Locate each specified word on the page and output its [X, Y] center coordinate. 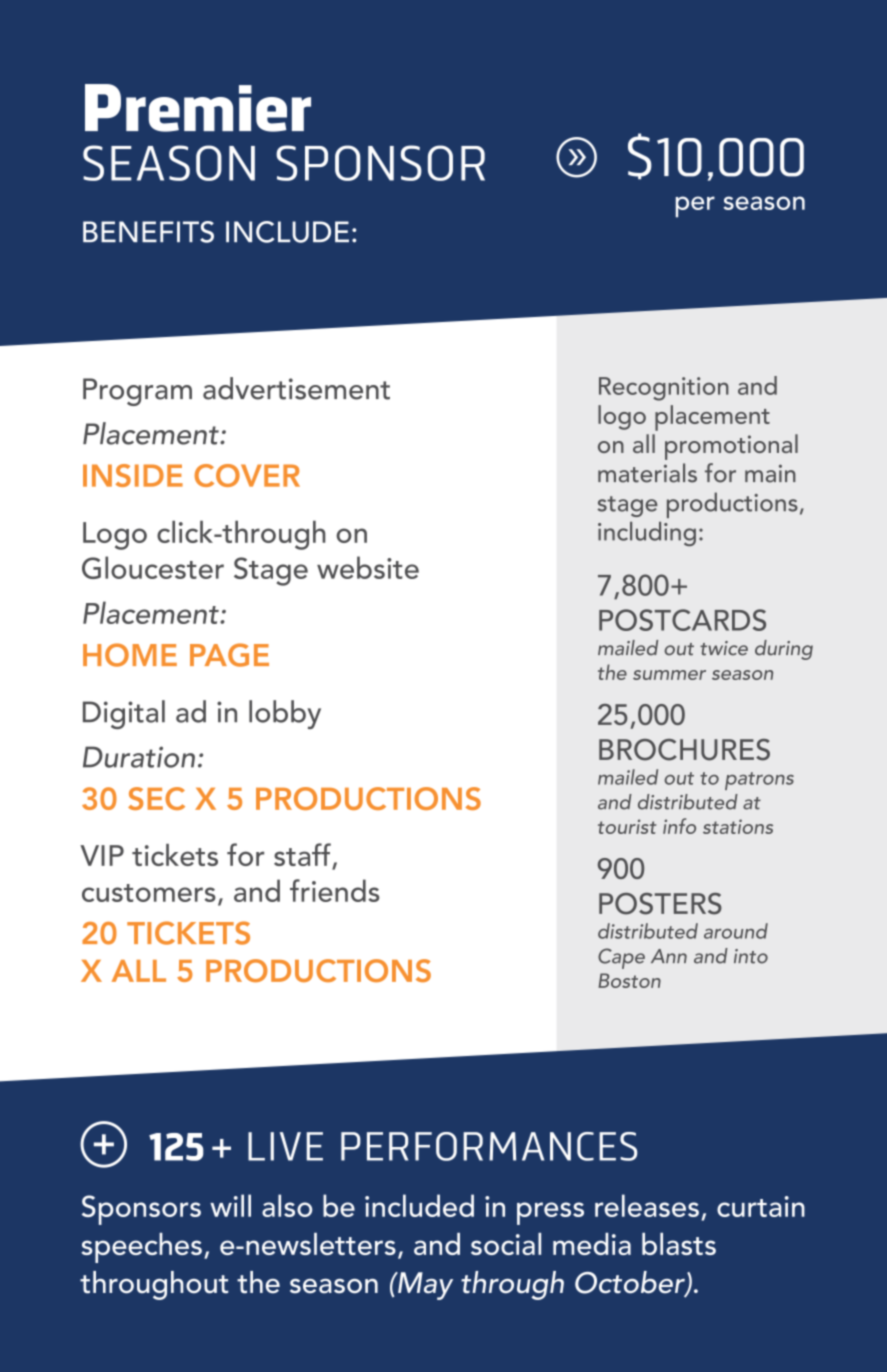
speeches [141, 1248]
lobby [285, 714]
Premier [198, 108]
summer [669, 675]
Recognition [664, 389]
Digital [124, 714]
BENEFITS [148, 232]
